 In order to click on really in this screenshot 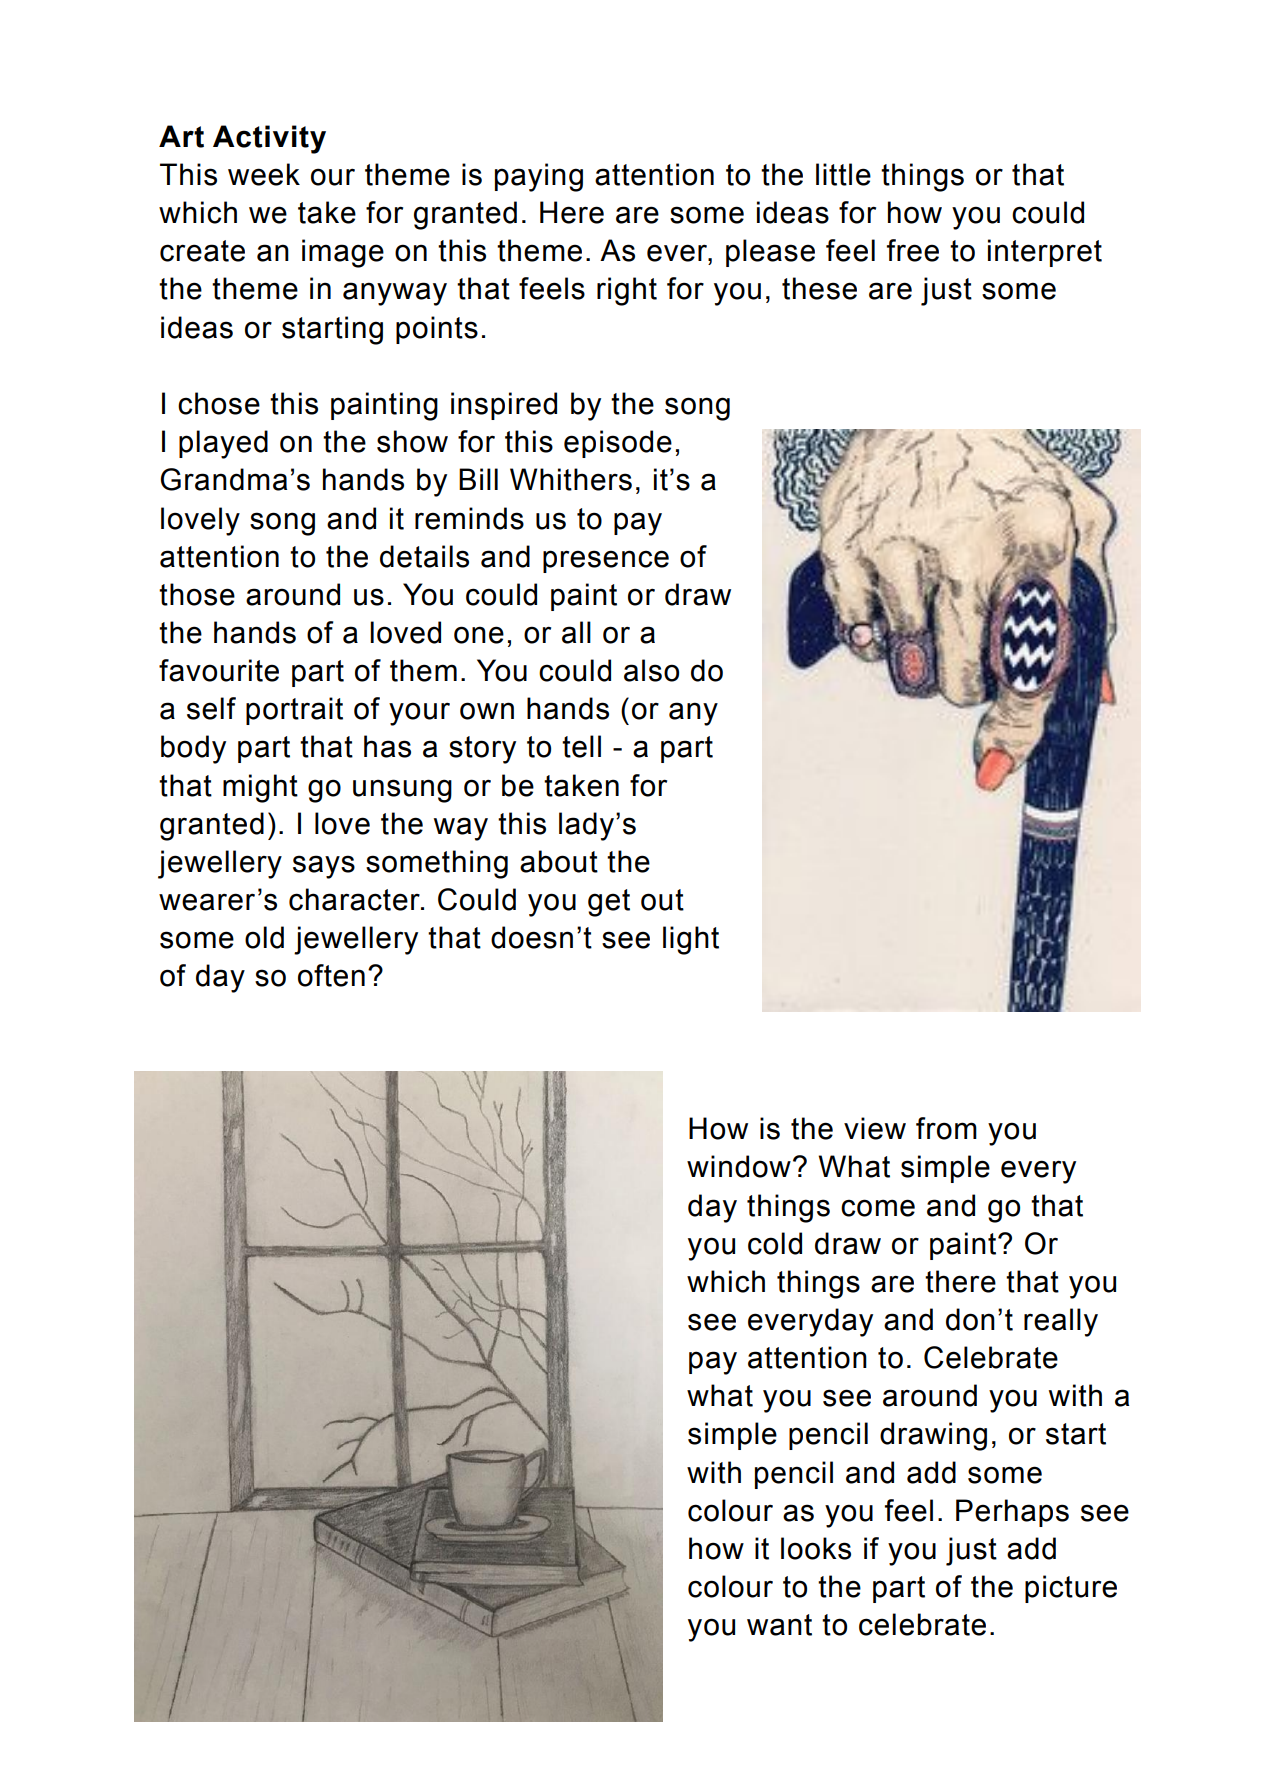, I will do `click(1061, 1322)`.
